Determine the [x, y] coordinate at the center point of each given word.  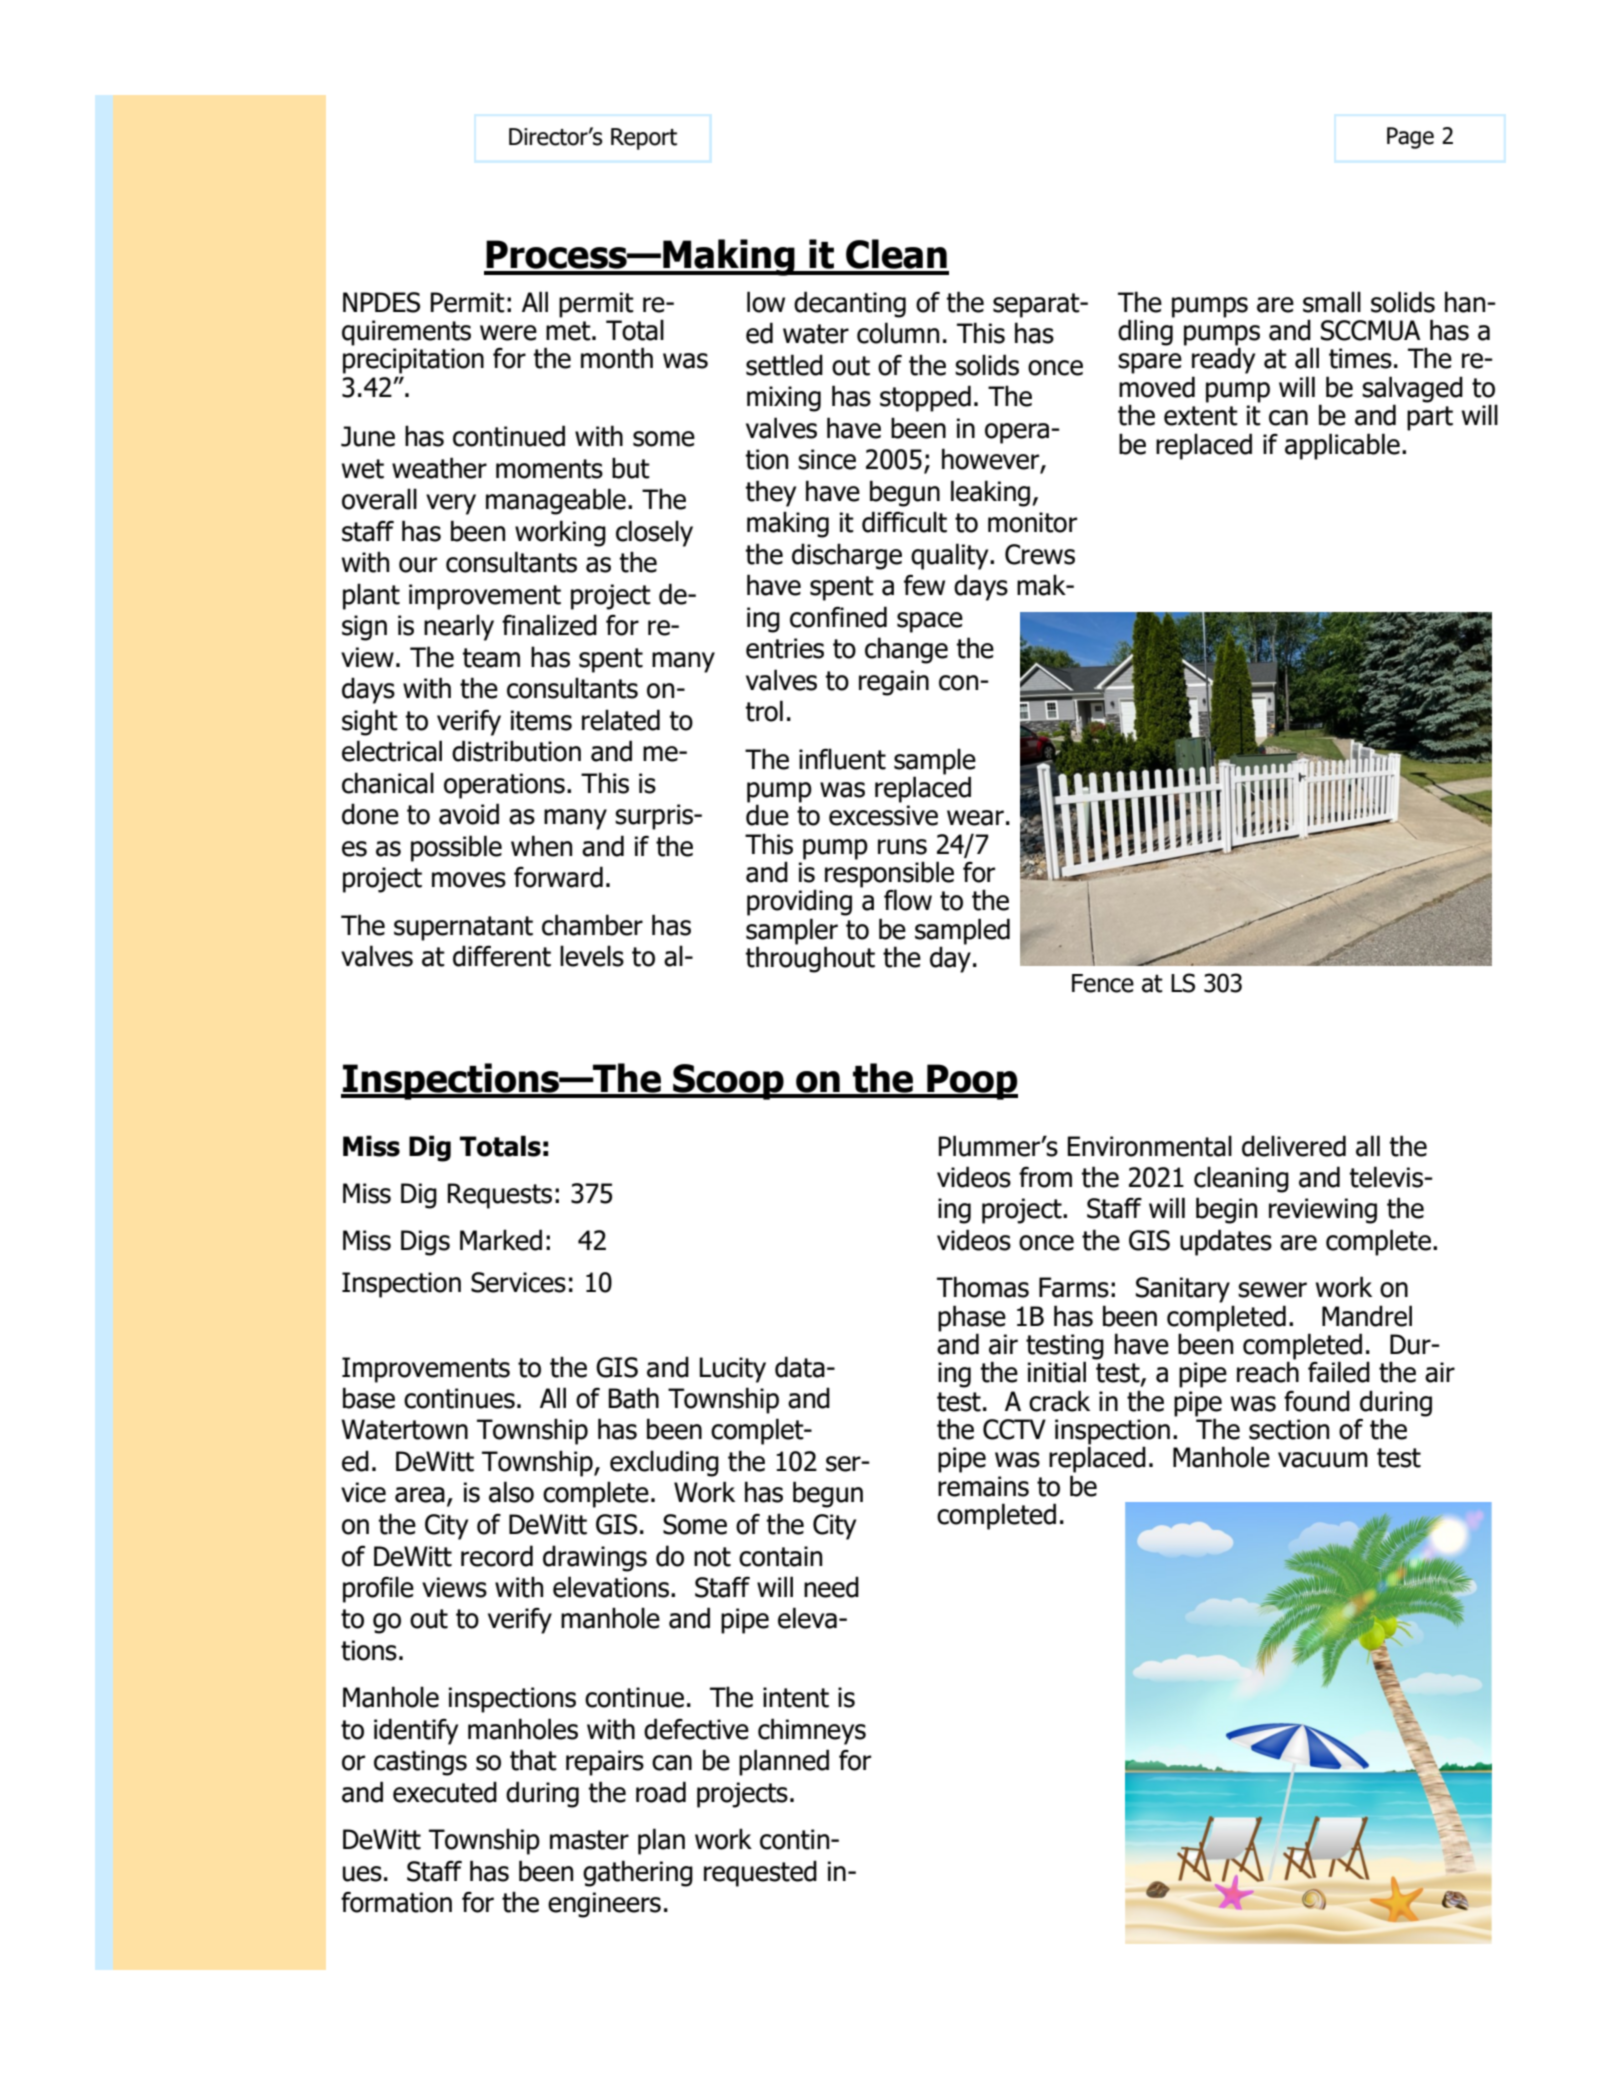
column [898, 333]
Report [644, 139]
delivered [1294, 1146]
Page [1410, 138]
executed [445, 1792]
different [502, 956]
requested [760, 1873]
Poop [971, 1082]
